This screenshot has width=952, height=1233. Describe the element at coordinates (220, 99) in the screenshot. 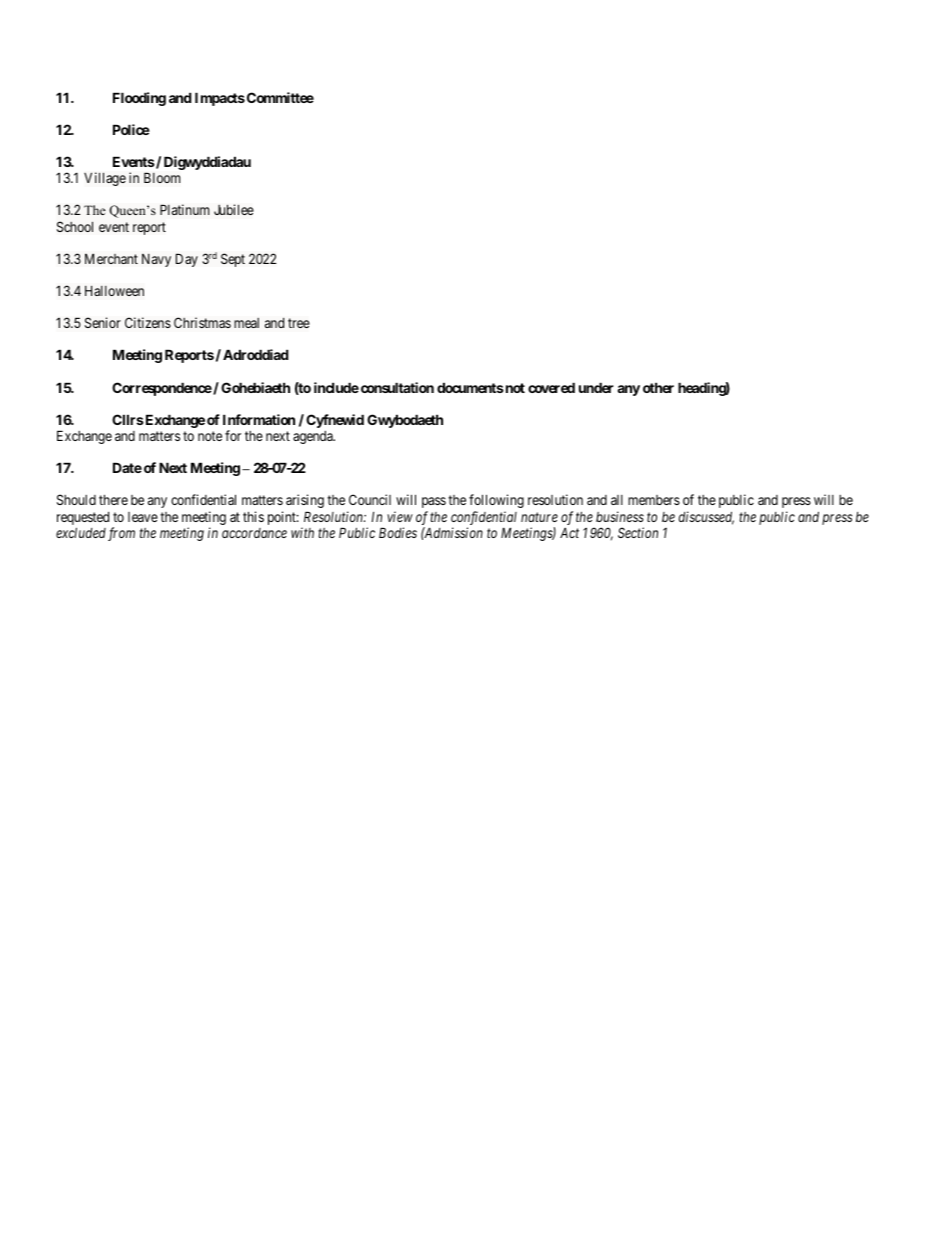

I see `Impacts` at that location.
